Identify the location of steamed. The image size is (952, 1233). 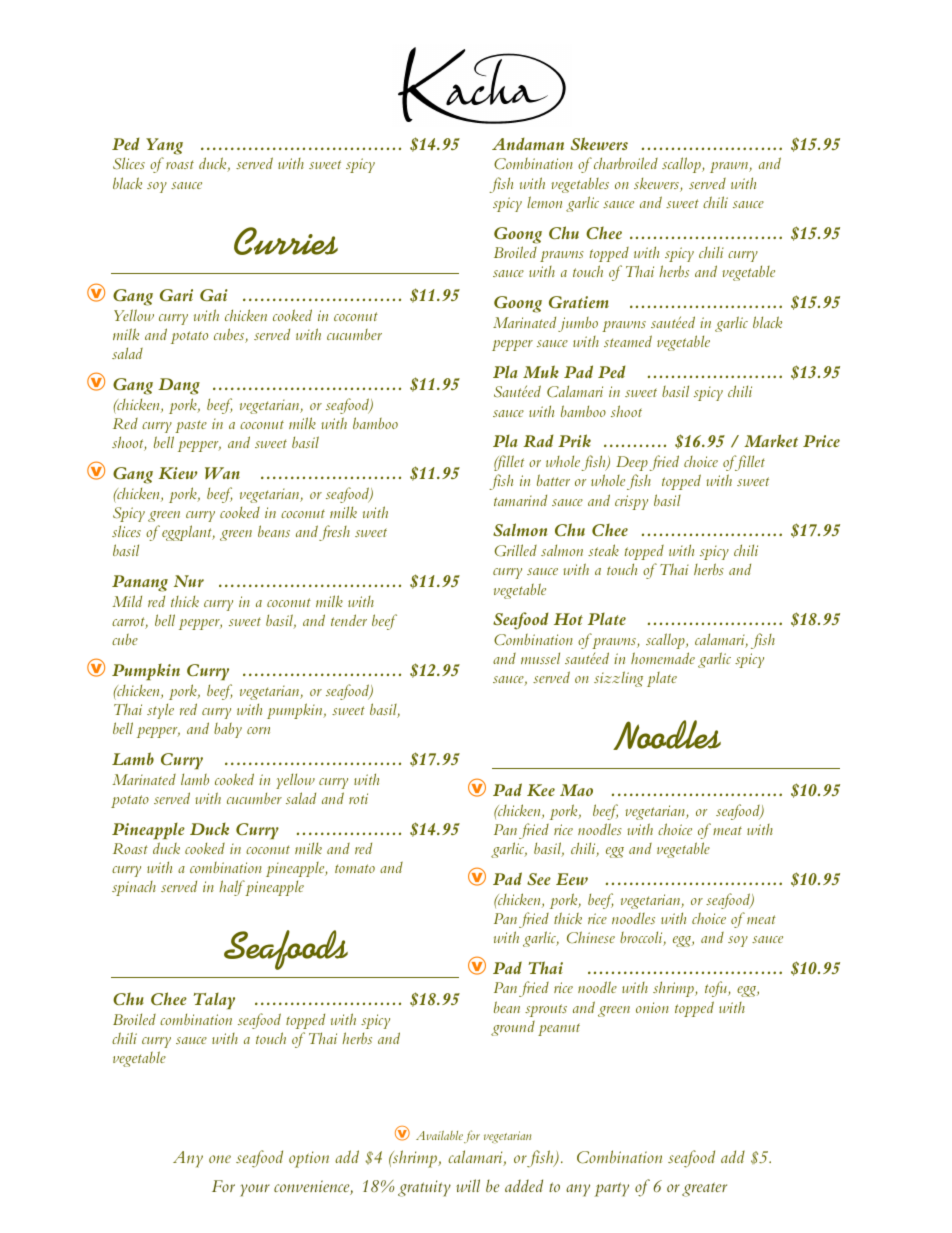
(628, 341).
